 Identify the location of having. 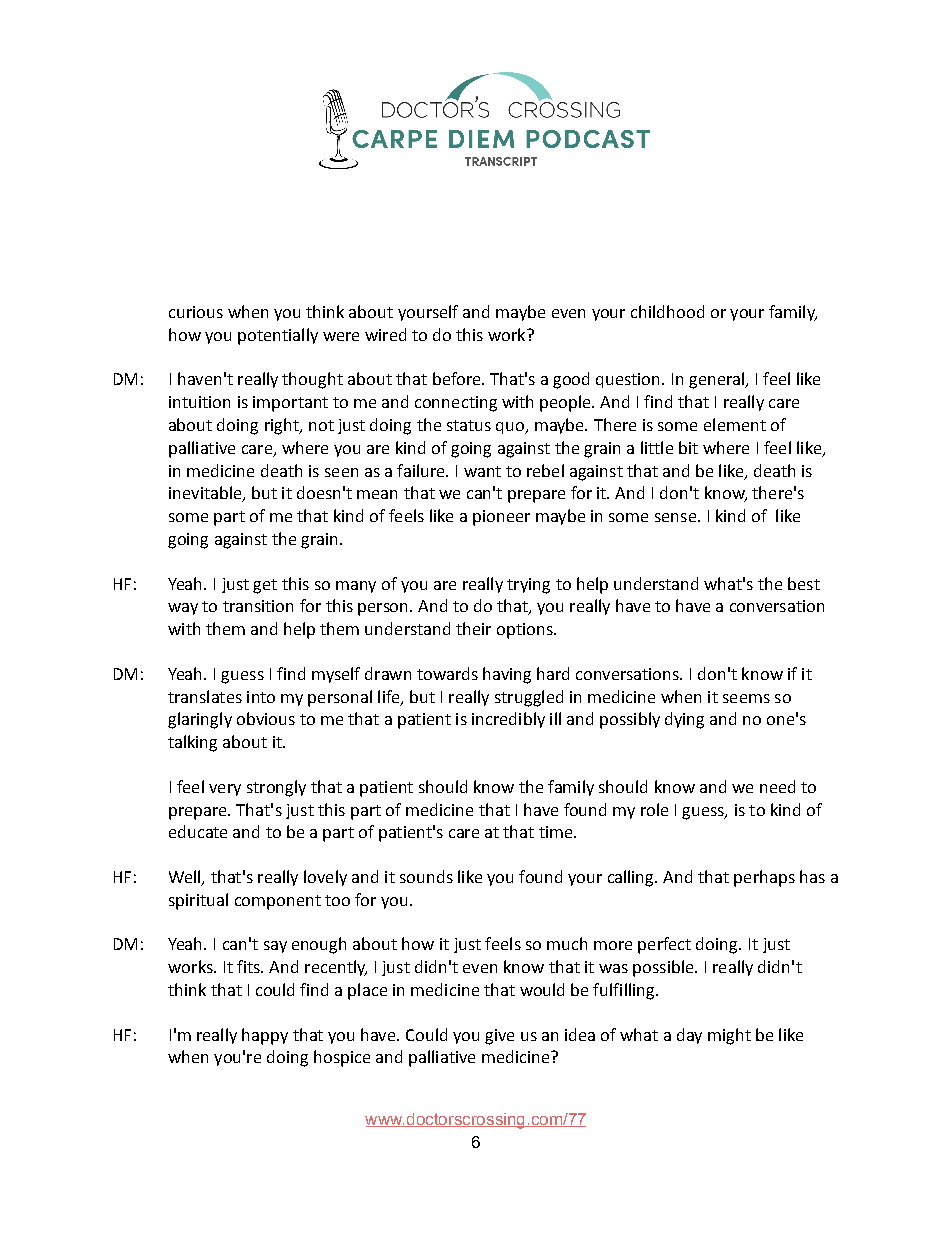
(507, 675).
